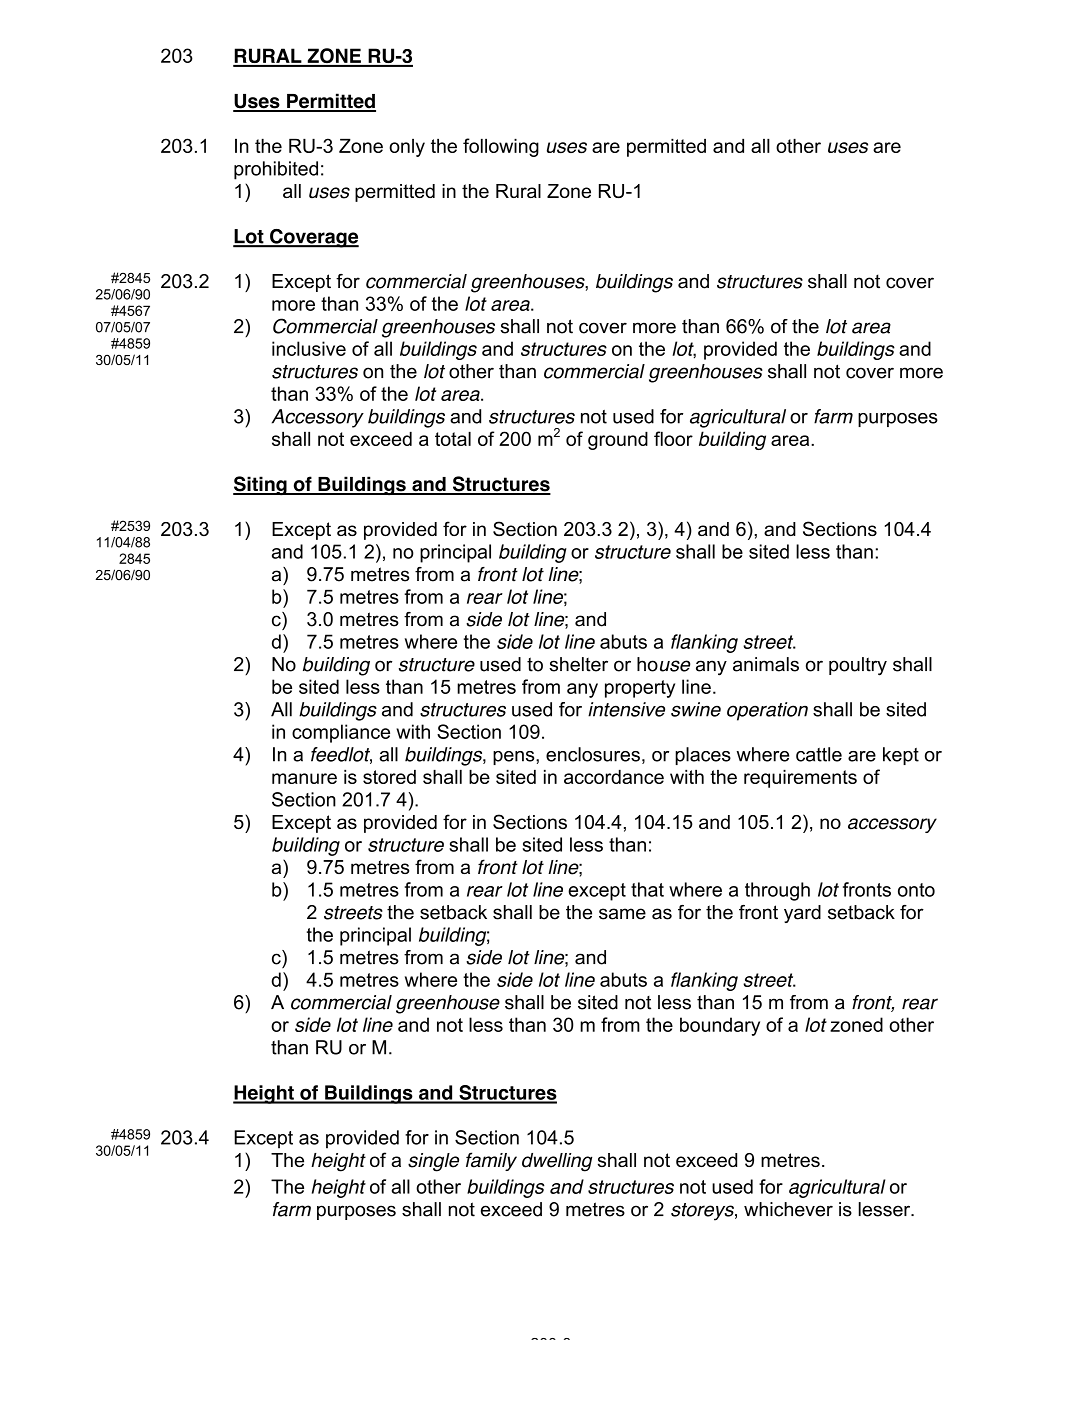 The height and width of the image is (1411, 1091). I want to click on compliance, so click(341, 733).
